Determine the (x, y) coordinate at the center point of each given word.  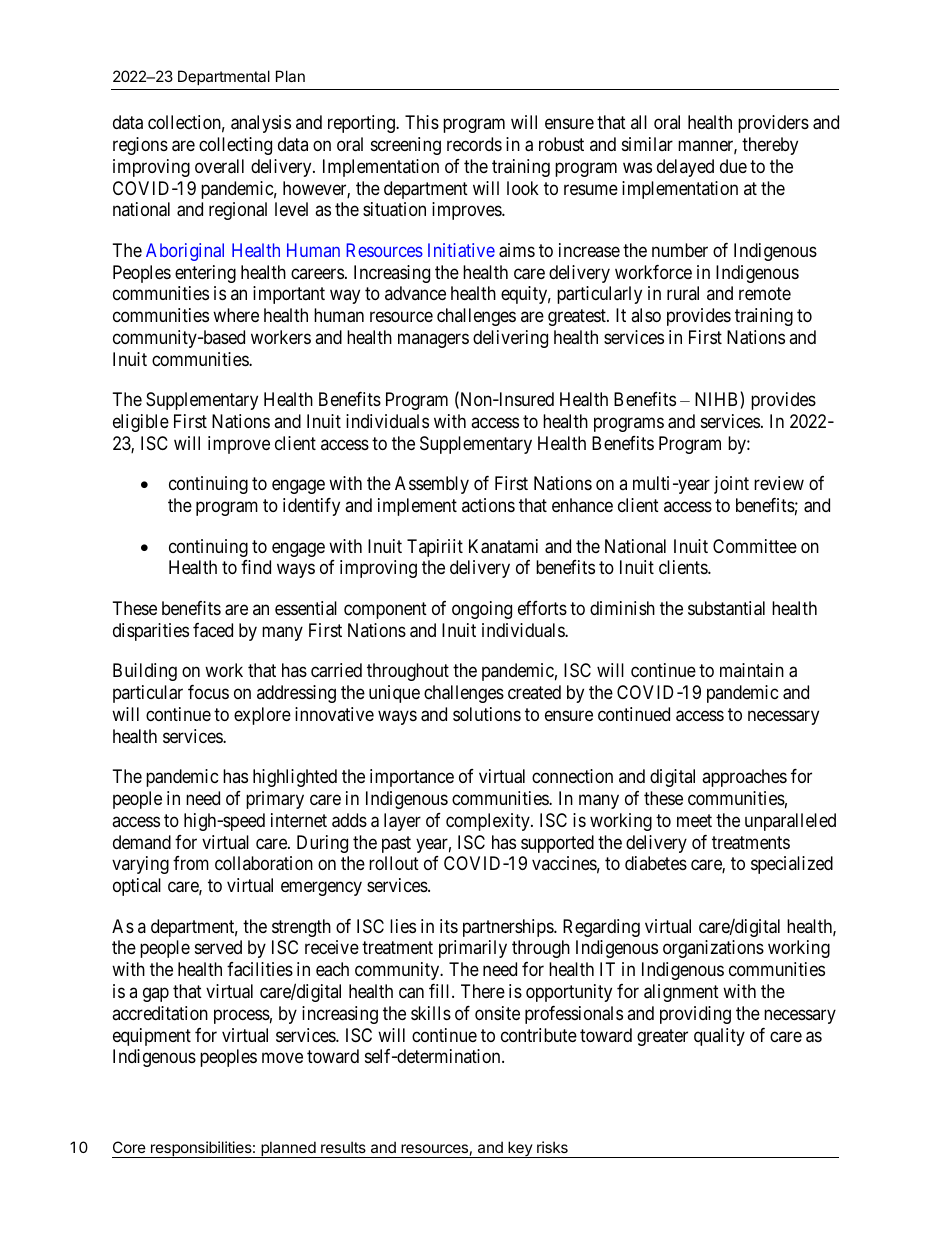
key (520, 1149)
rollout (394, 863)
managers (433, 340)
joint (731, 485)
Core (129, 1147)
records (474, 144)
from (191, 863)
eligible (141, 423)
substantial (726, 608)
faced (213, 630)
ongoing (482, 610)
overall (219, 166)
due (733, 166)
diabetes (656, 863)
